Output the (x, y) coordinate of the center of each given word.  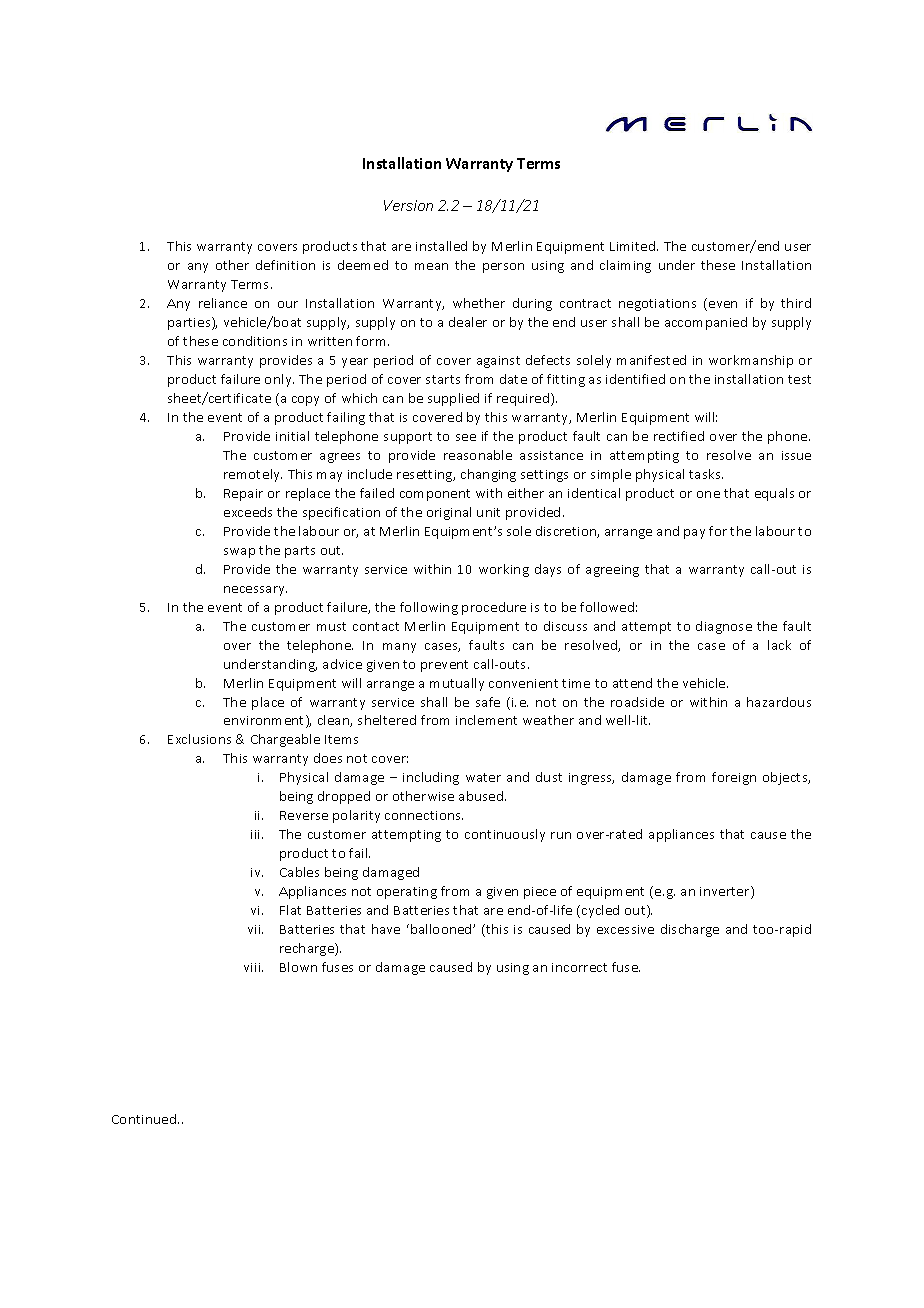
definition (285, 265)
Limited (634, 246)
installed (441, 246)
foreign (734, 778)
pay (694, 534)
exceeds (248, 512)
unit (488, 512)
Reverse (304, 815)
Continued (145, 1119)
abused (482, 796)
